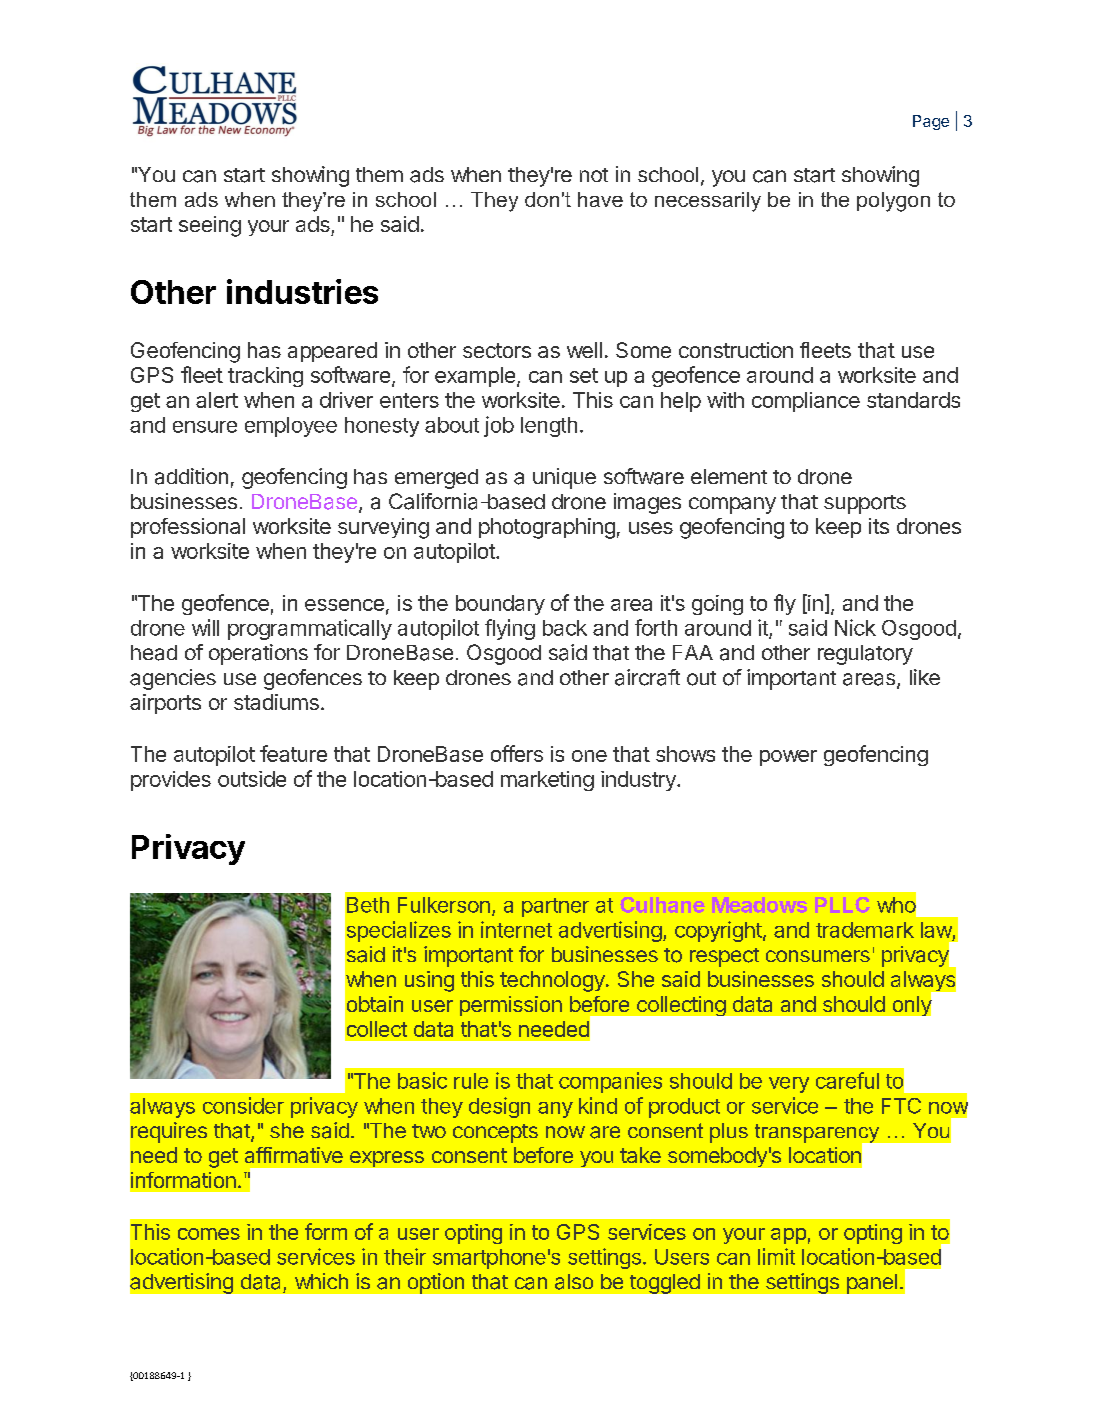 This screenshot has width=1101, height=1425. Describe the element at coordinates (553, 981) in the screenshot. I see `technology` at that location.
